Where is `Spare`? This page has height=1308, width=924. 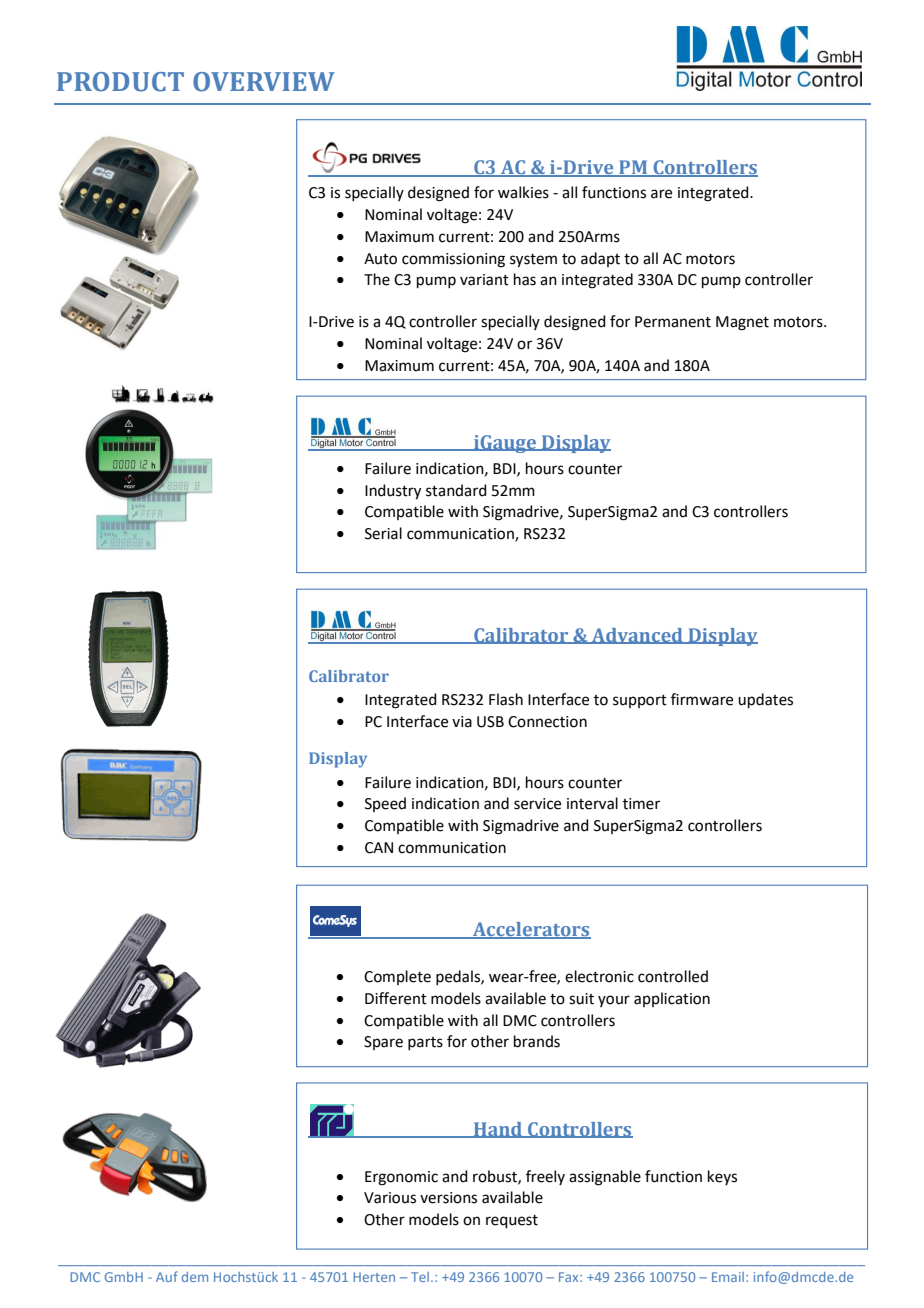 Spare is located at coordinates (383, 1043).
